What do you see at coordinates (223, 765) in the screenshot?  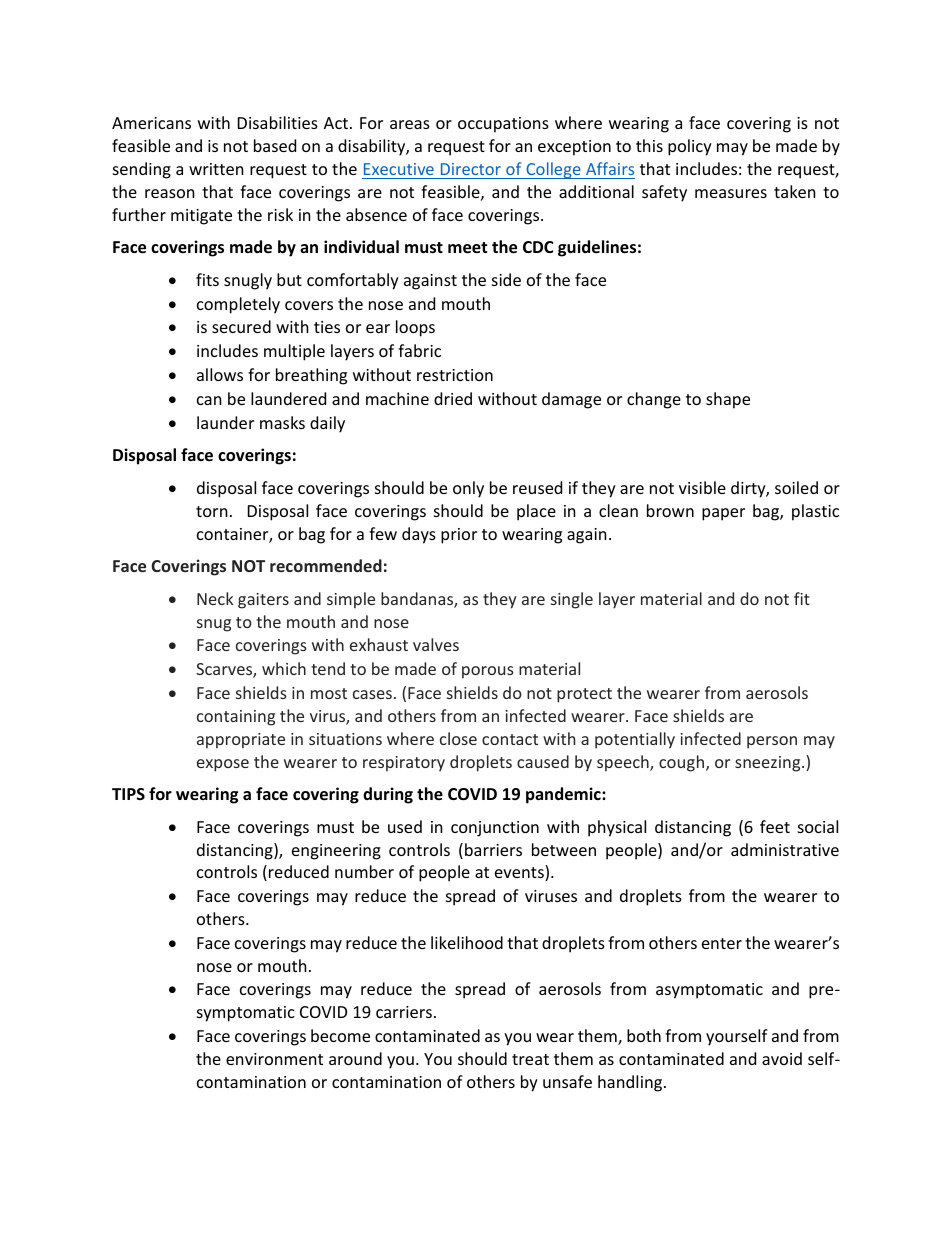 I see `expose` at bounding box center [223, 765].
